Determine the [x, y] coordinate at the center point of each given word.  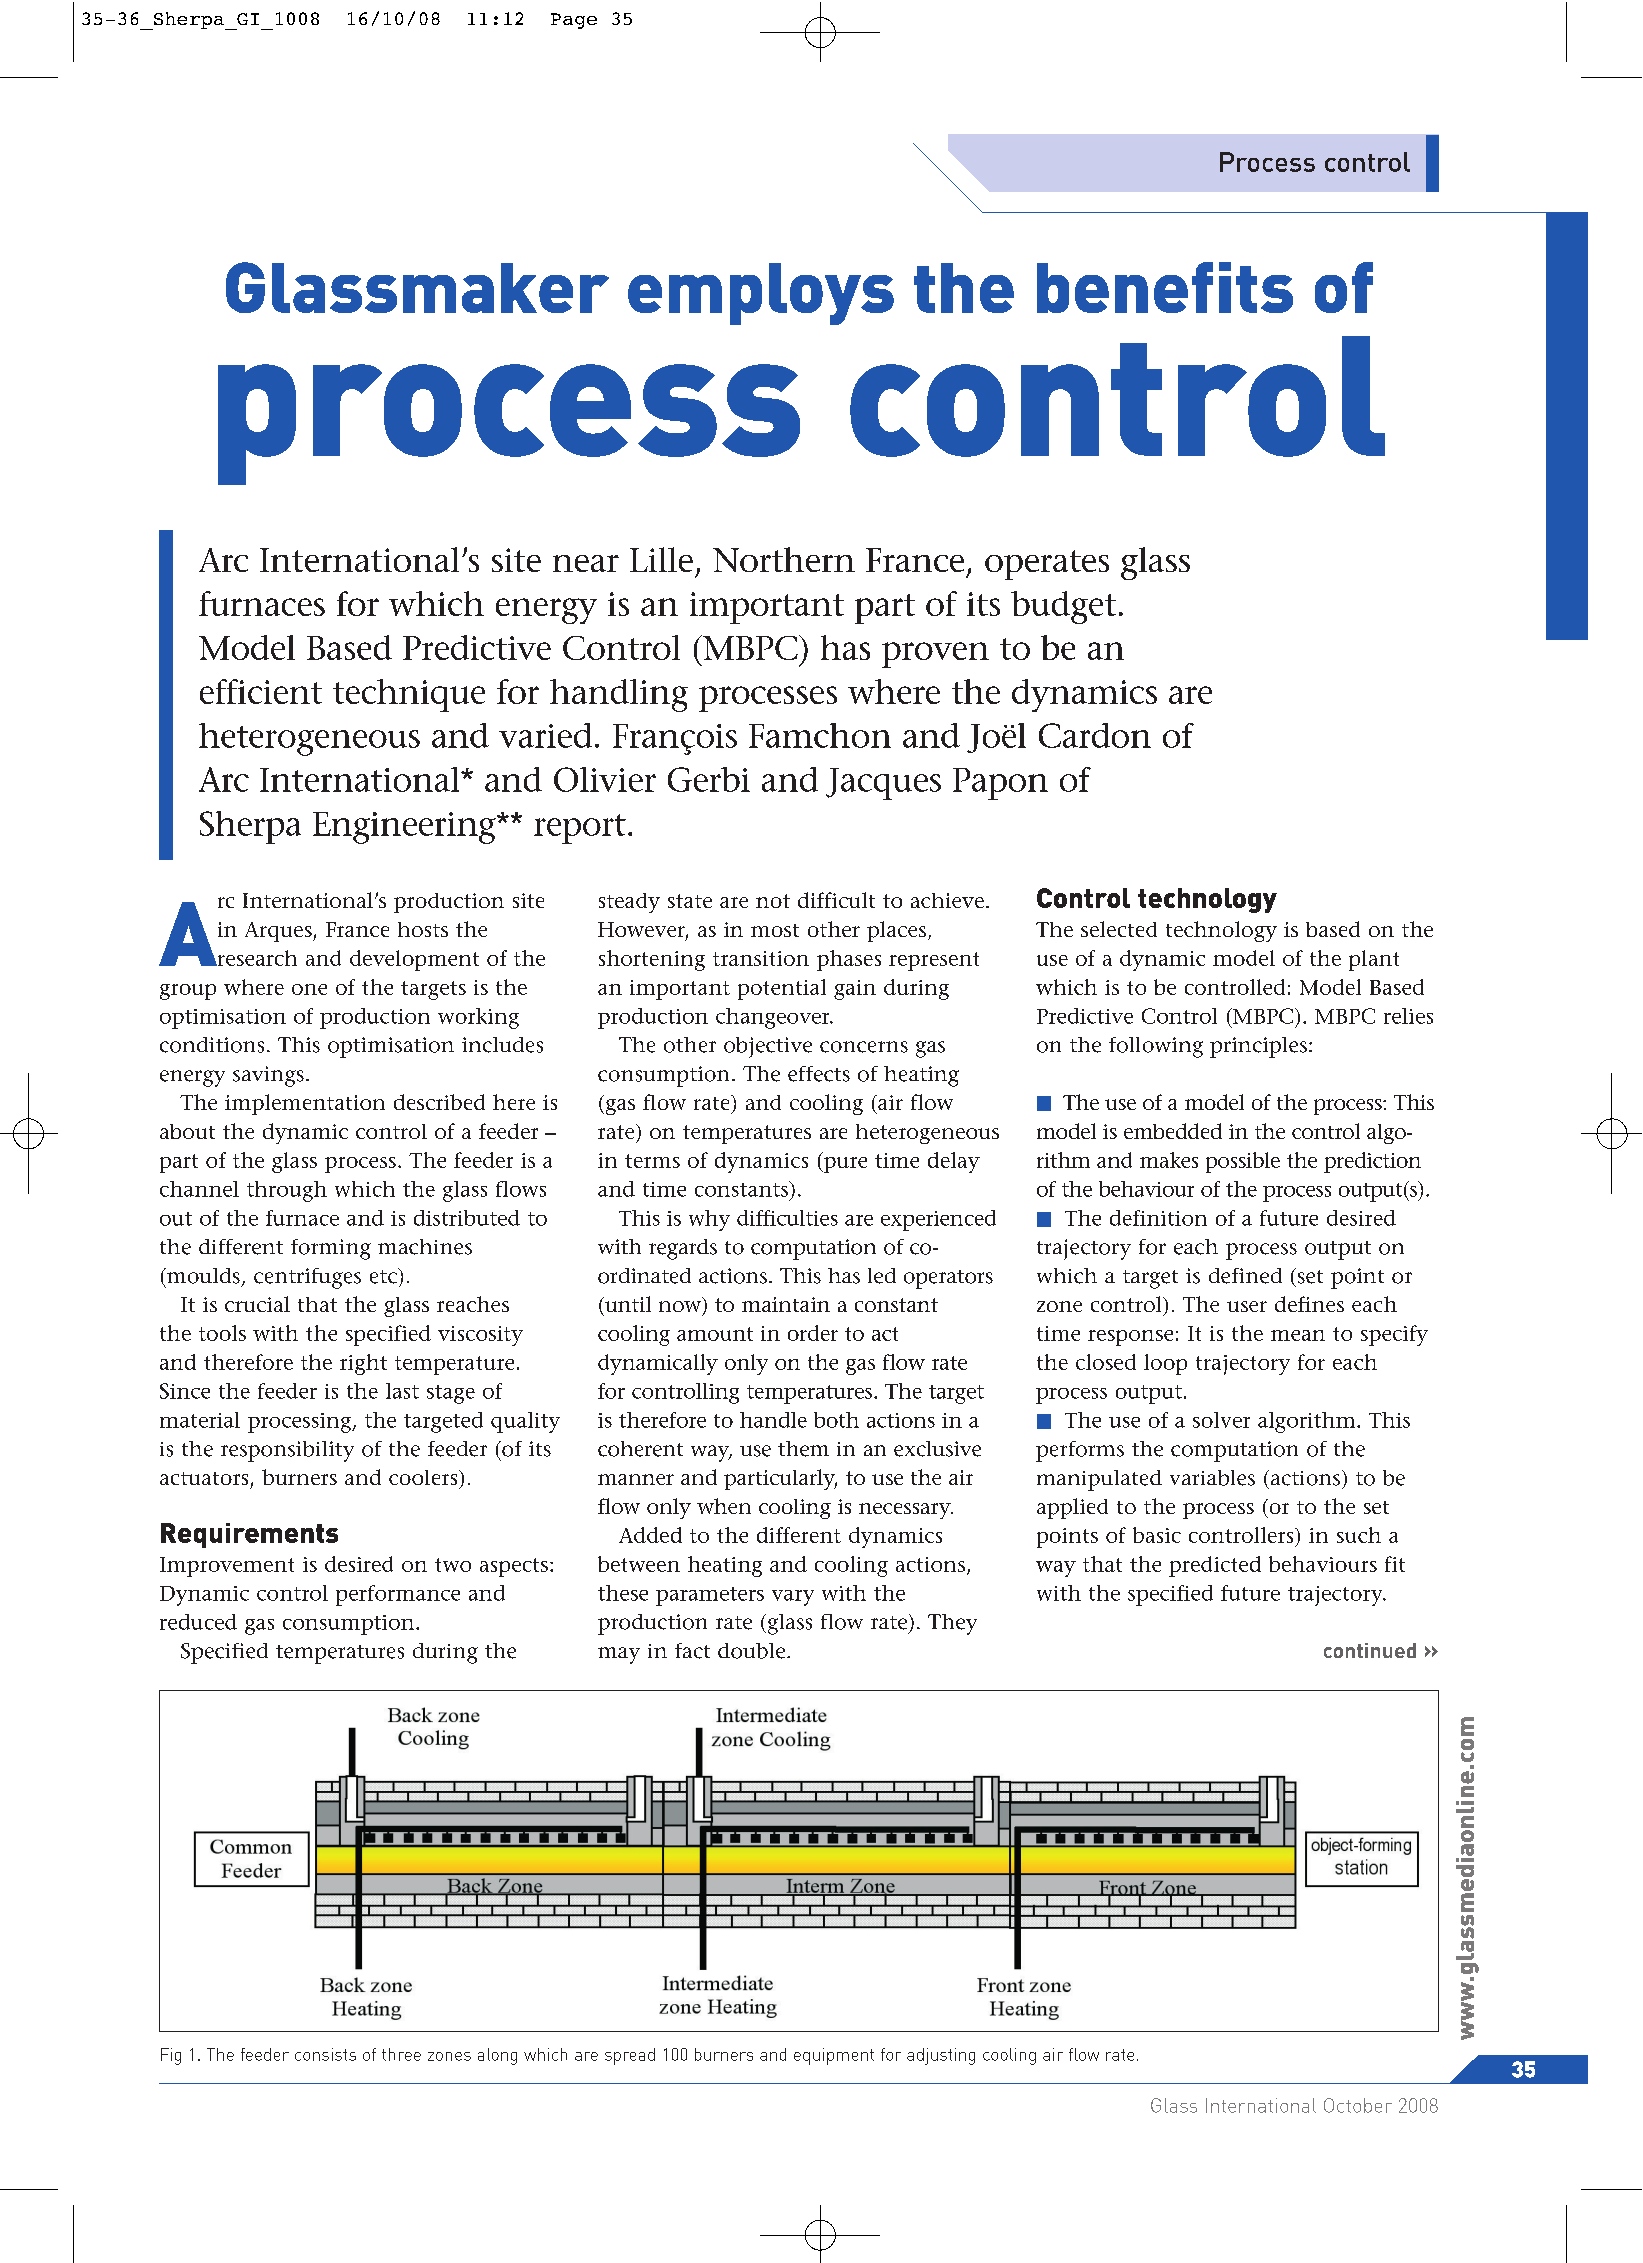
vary [793, 1598]
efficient [261, 691]
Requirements [249, 1535]
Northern [784, 559]
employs [761, 294]
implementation [305, 1104]
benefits [1165, 287]
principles [1258, 1047]
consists [325, 2054]
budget [1063, 607]
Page [574, 21]
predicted [1215, 1566]
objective [768, 1047]
